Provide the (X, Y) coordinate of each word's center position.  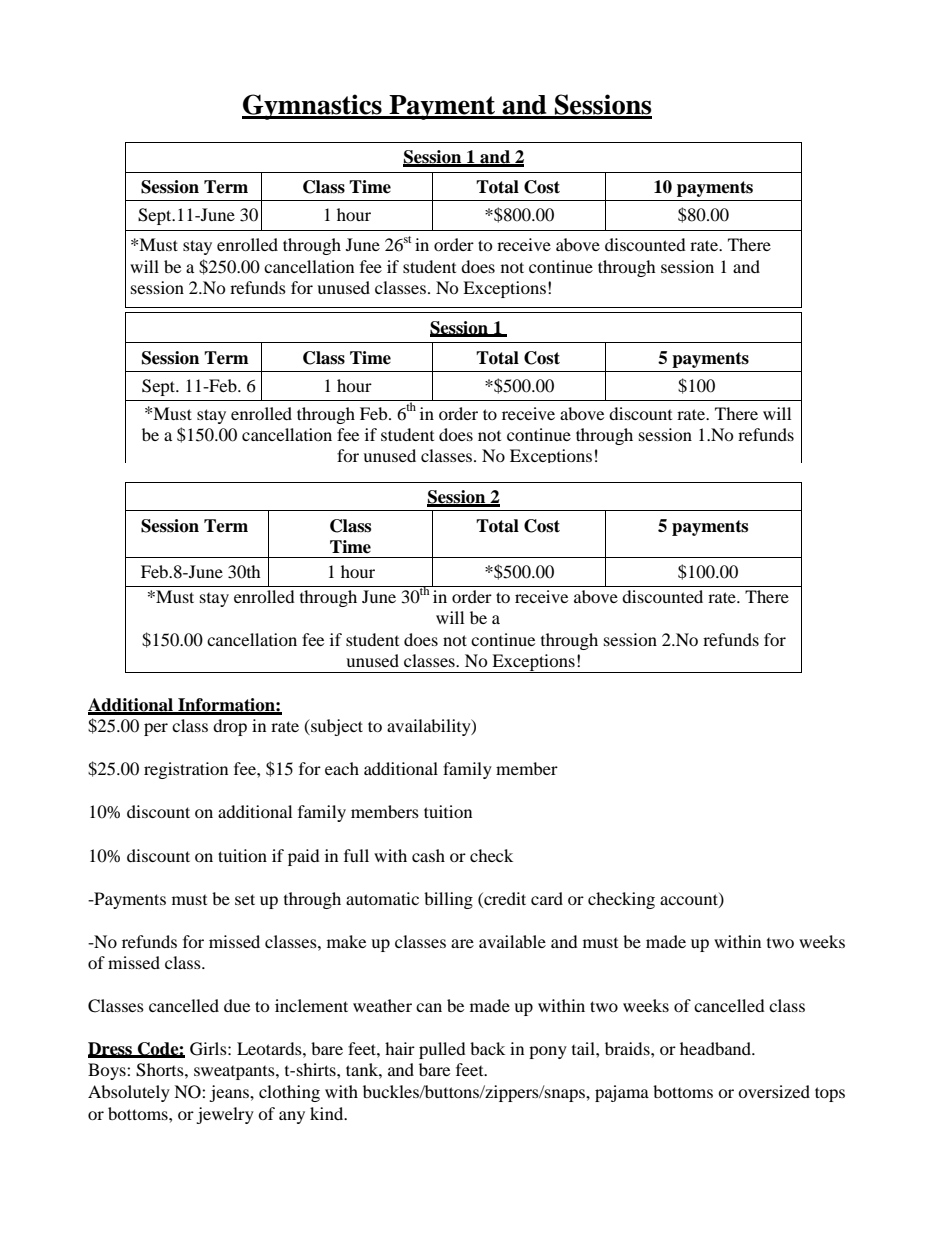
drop (230, 727)
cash (428, 855)
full (356, 855)
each (342, 768)
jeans (230, 1093)
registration (186, 770)
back (487, 1048)
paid (304, 857)
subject (336, 727)
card (547, 898)
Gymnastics (313, 107)
